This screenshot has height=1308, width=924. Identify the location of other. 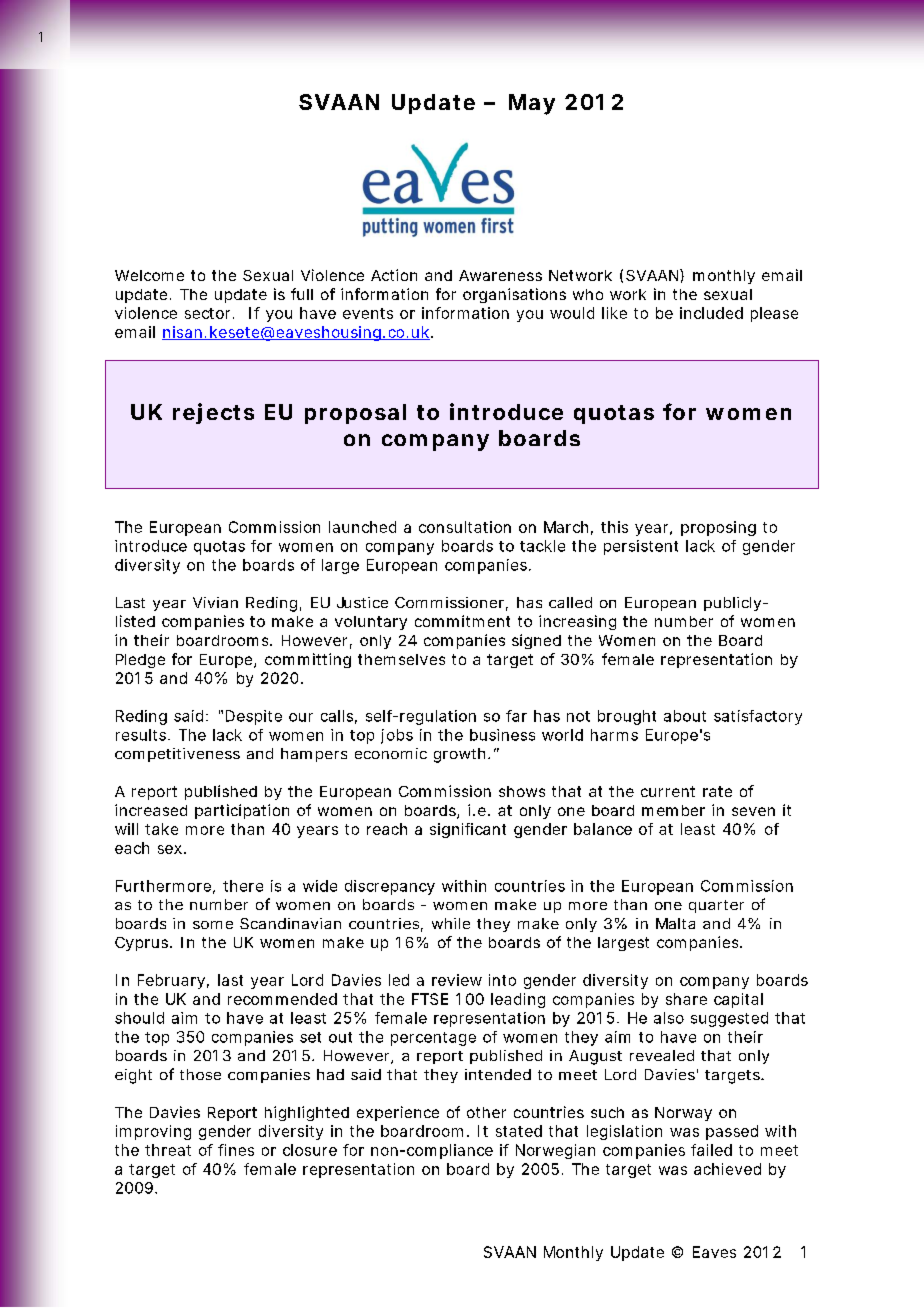
(486, 1112).
